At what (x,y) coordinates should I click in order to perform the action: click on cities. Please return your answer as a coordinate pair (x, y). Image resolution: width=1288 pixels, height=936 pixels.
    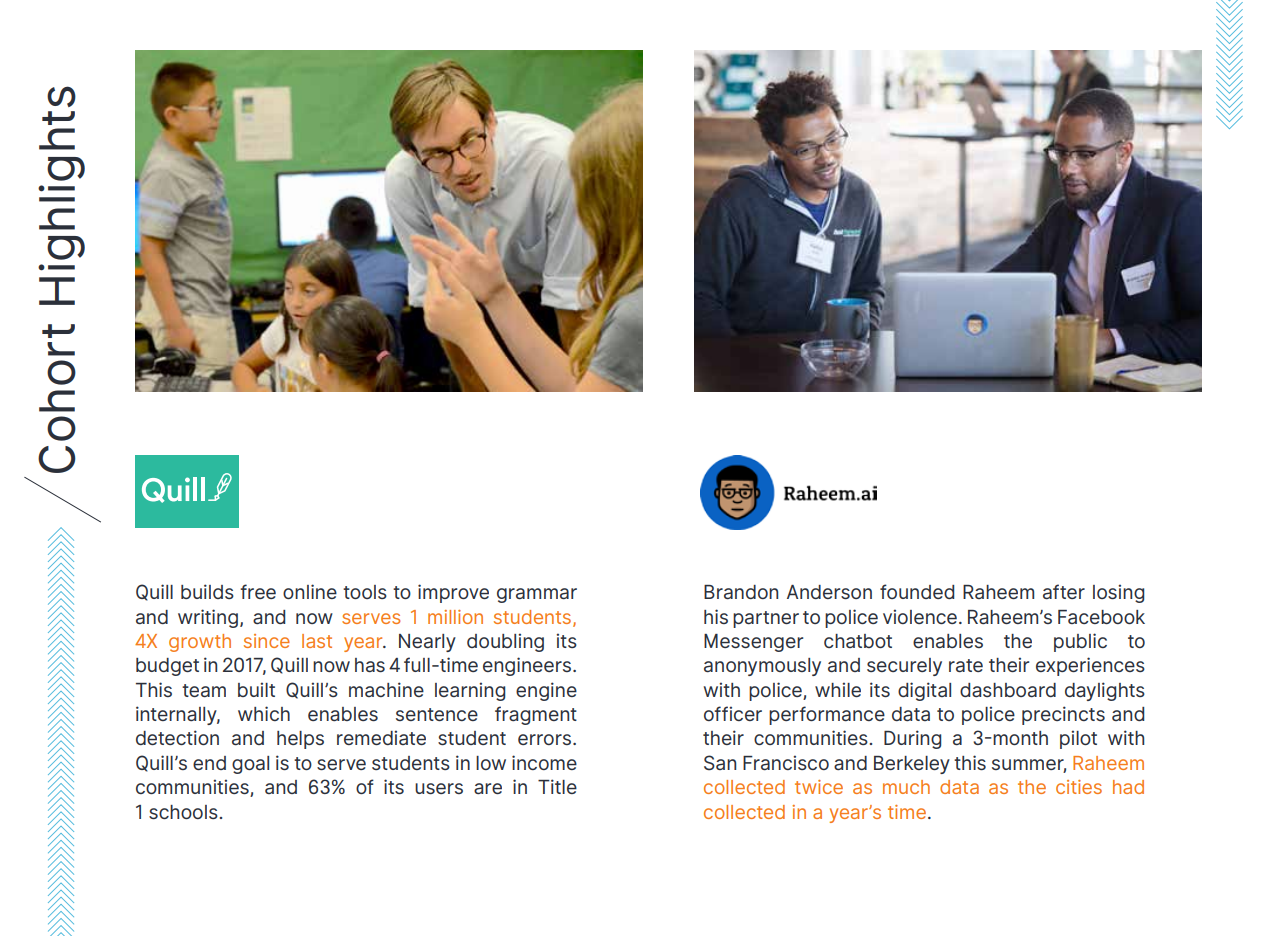
    Looking at the image, I should click on (1079, 787).
